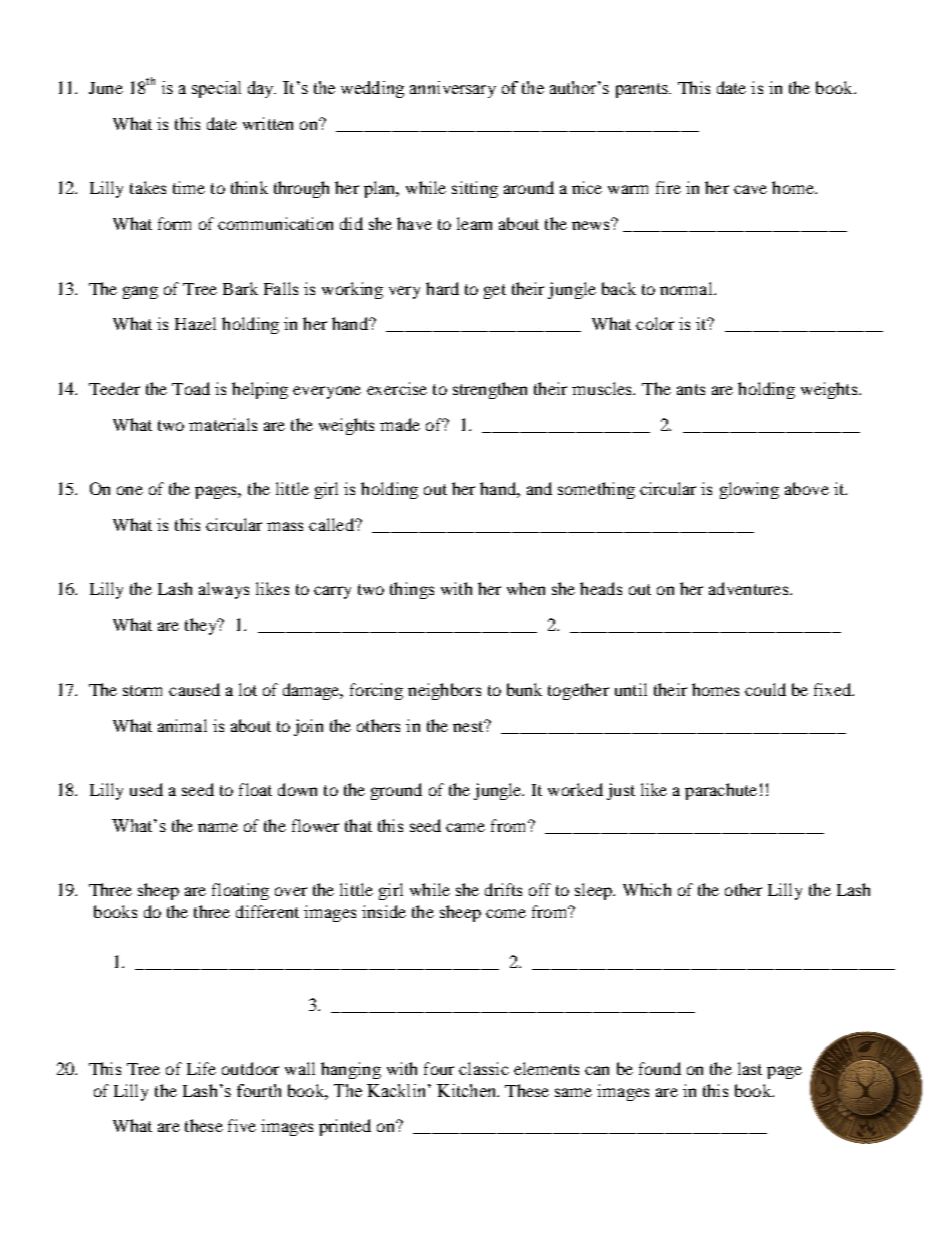  I want to click on cave, so click(750, 189).
